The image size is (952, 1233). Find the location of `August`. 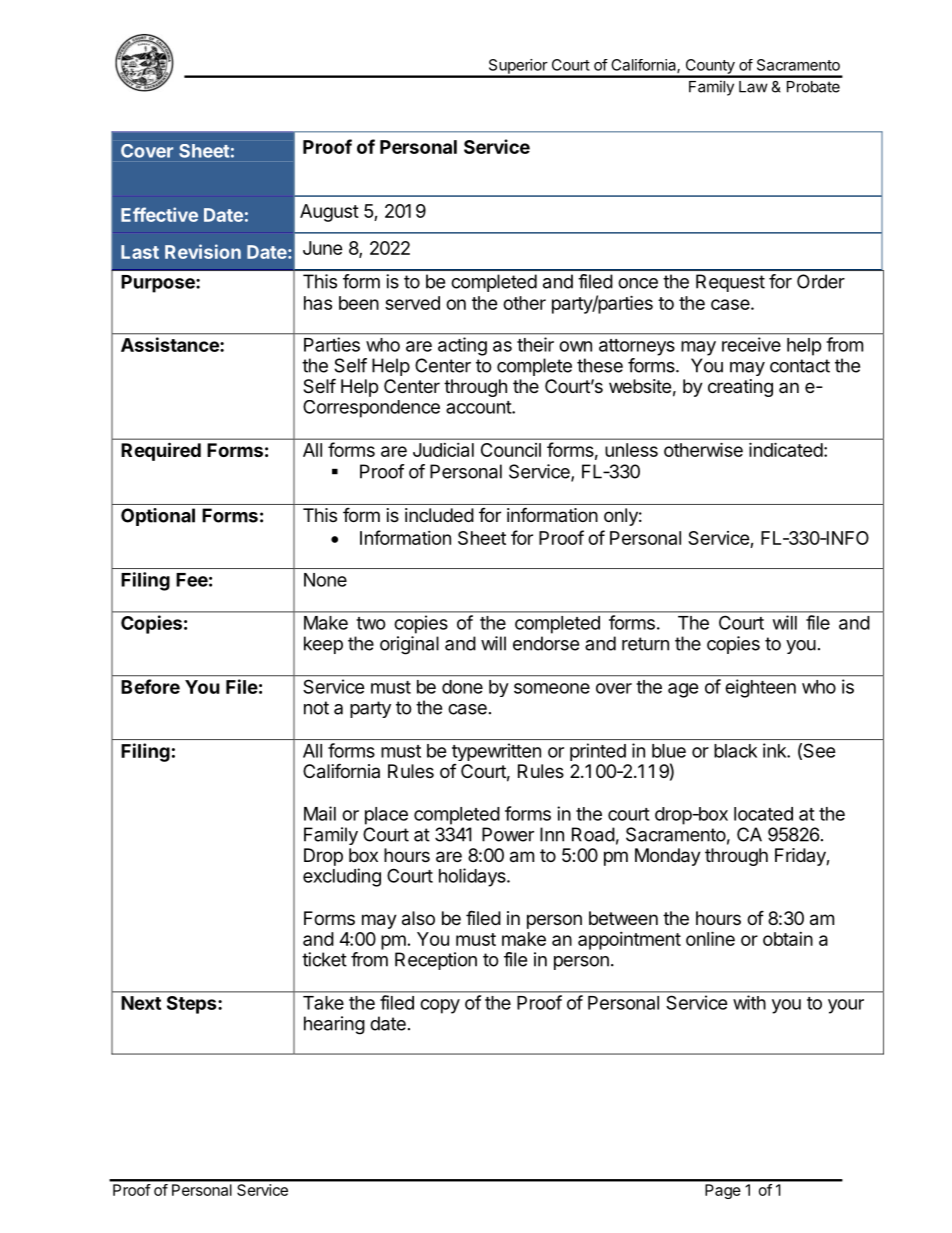

August is located at coordinates (329, 213).
